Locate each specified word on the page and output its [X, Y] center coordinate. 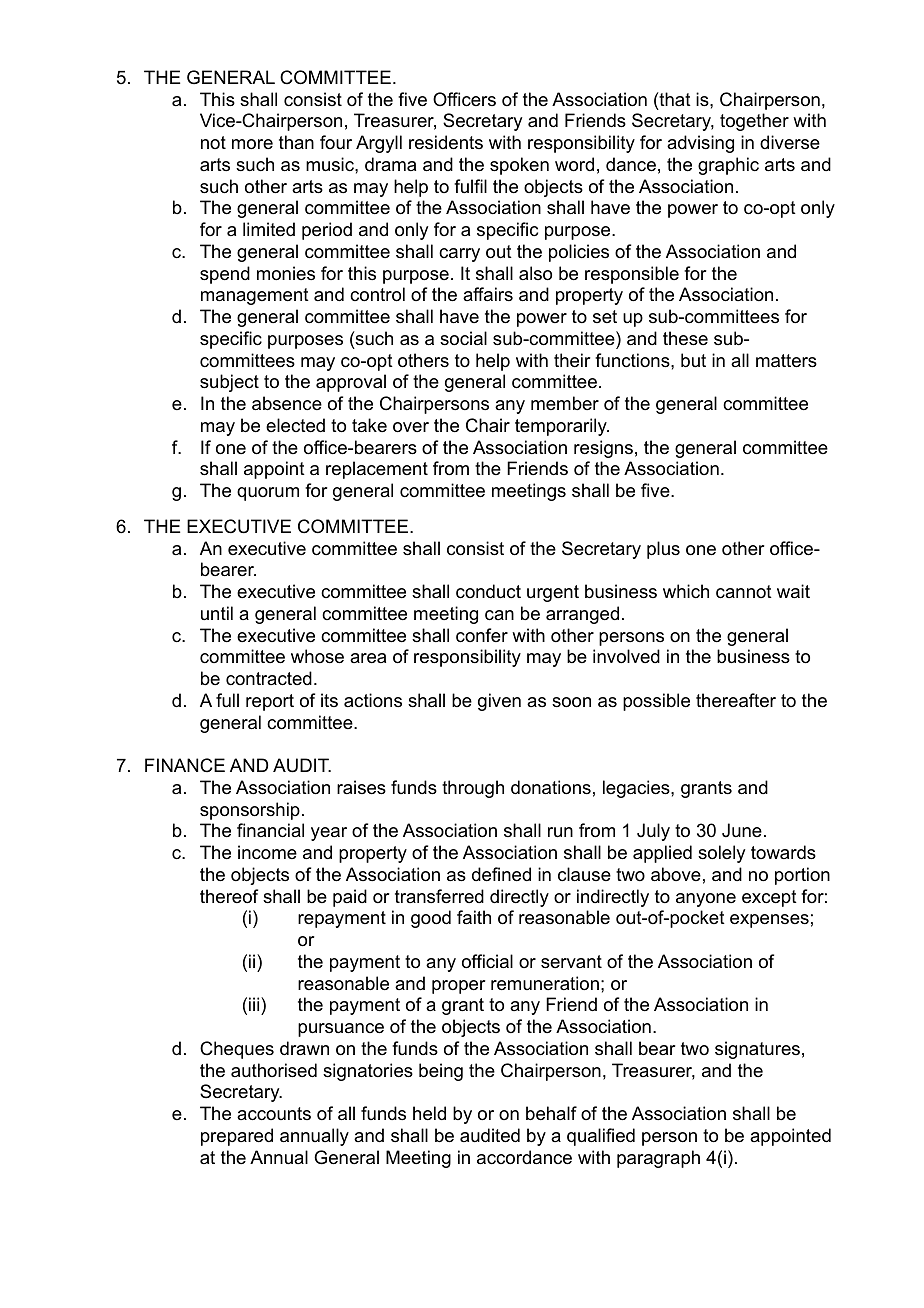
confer [482, 635]
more [252, 144]
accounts [274, 1114]
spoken [519, 166]
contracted [269, 678]
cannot [744, 592]
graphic [728, 166]
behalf [551, 1113]
